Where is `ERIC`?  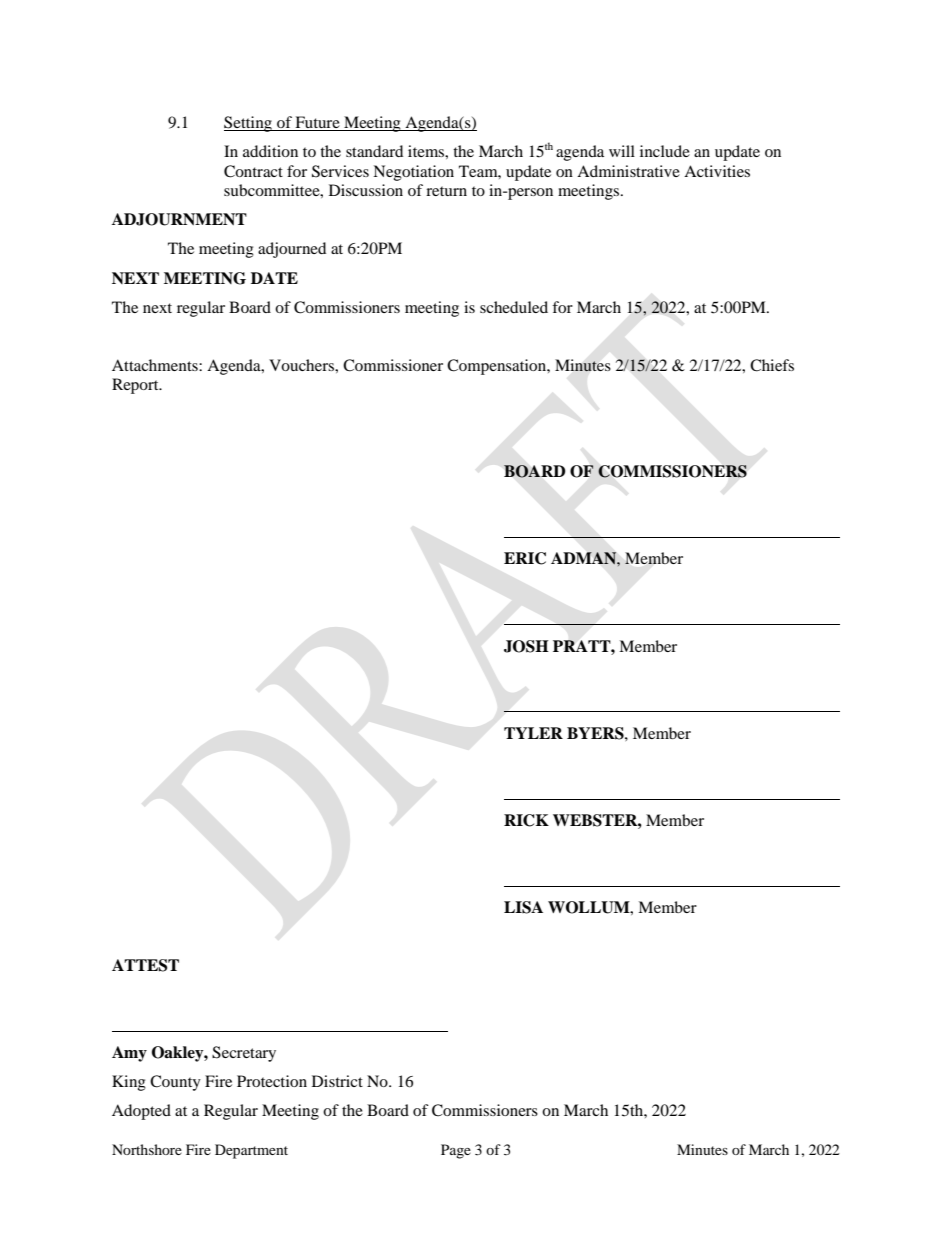
ERIC is located at coordinates (525, 558).
